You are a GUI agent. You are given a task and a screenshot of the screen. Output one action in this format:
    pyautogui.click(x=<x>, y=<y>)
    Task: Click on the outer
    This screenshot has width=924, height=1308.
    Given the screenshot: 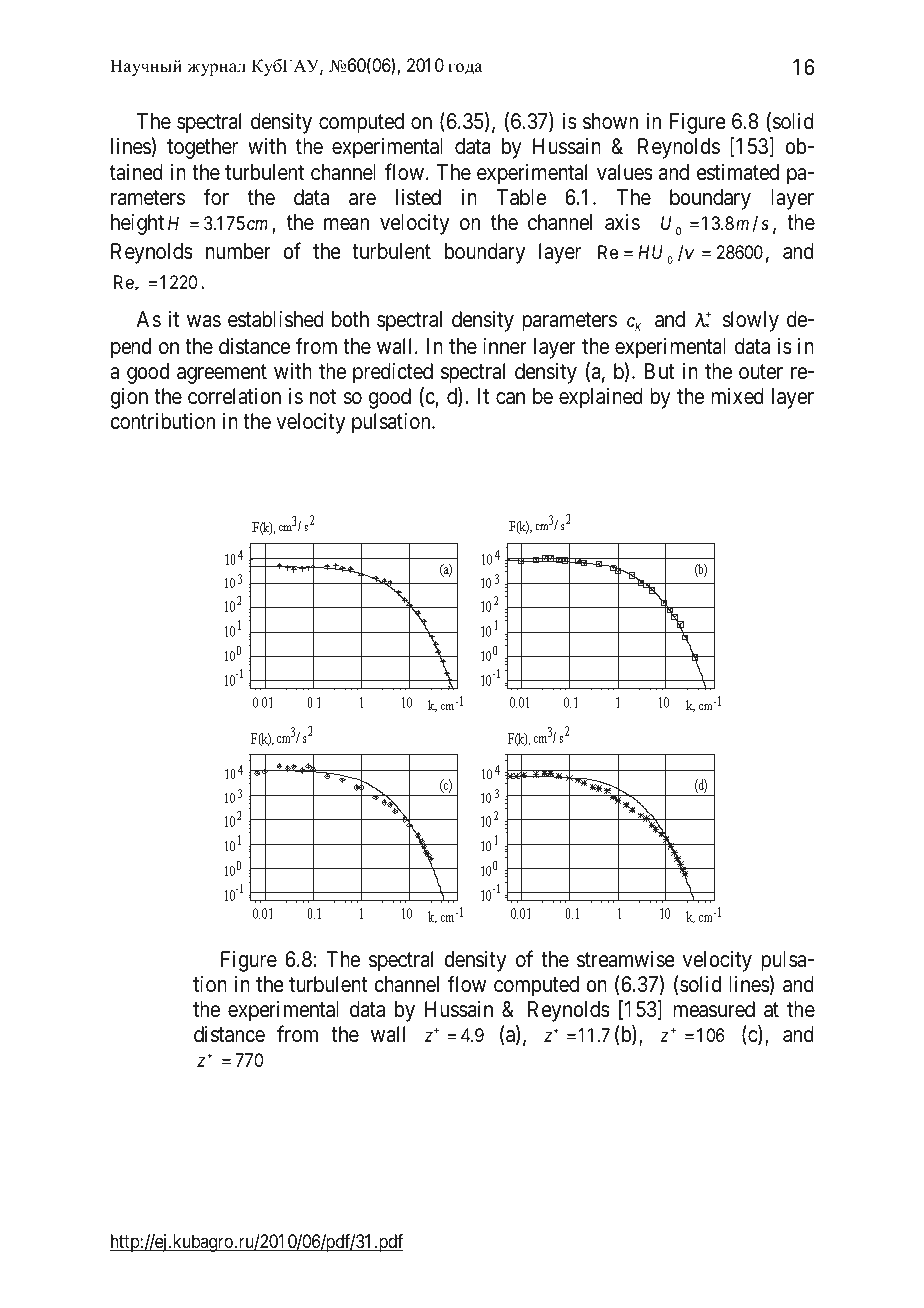 What is the action you would take?
    pyautogui.click(x=761, y=372)
